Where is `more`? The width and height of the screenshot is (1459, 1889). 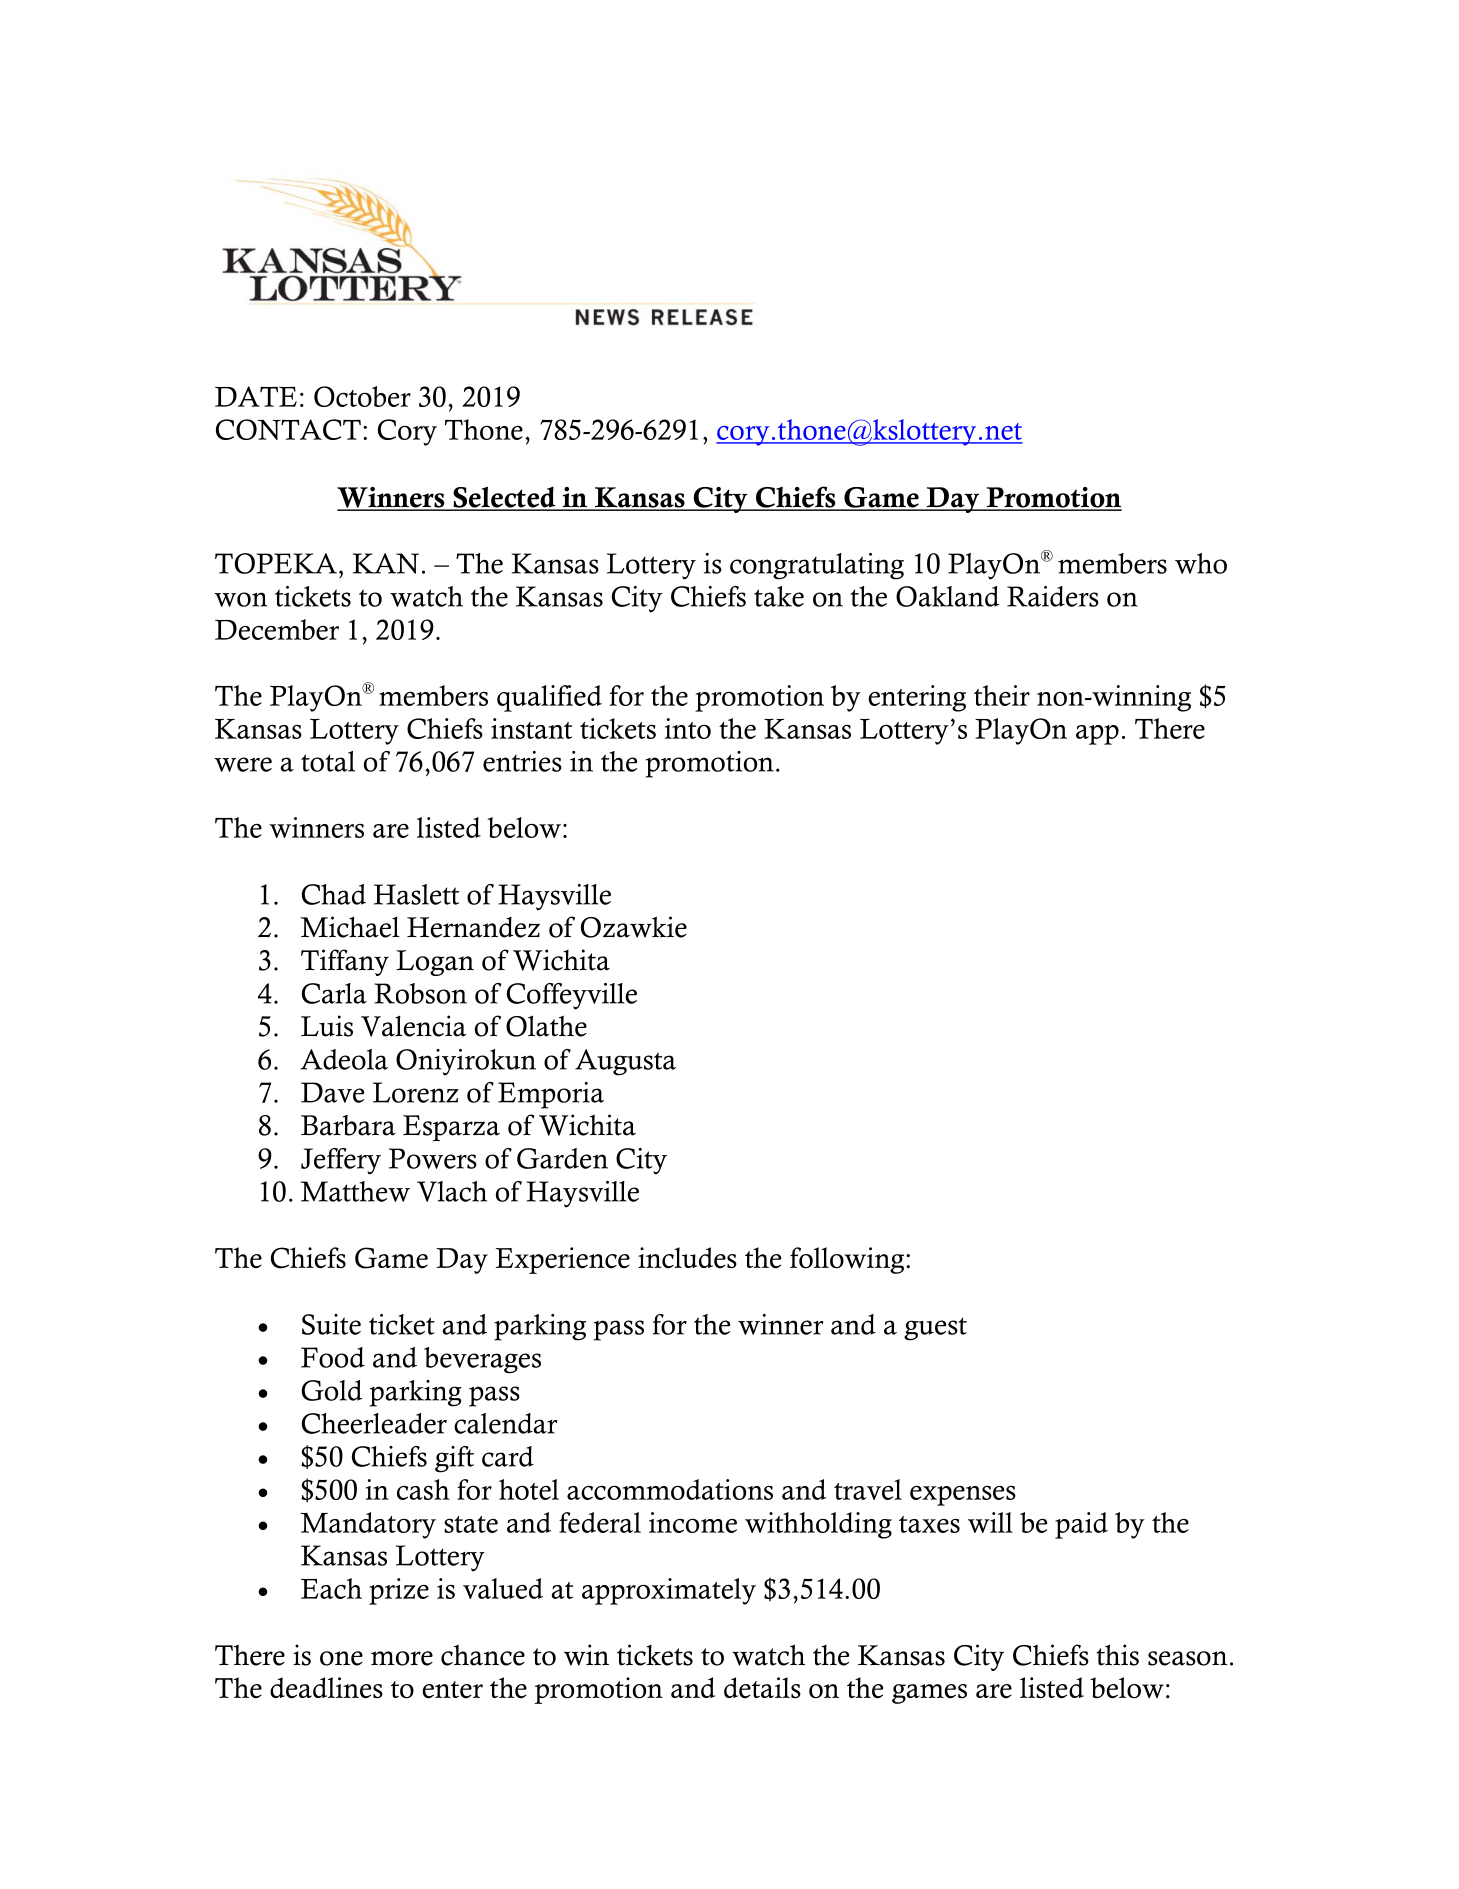 more is located at coordinates (402, 1658).
